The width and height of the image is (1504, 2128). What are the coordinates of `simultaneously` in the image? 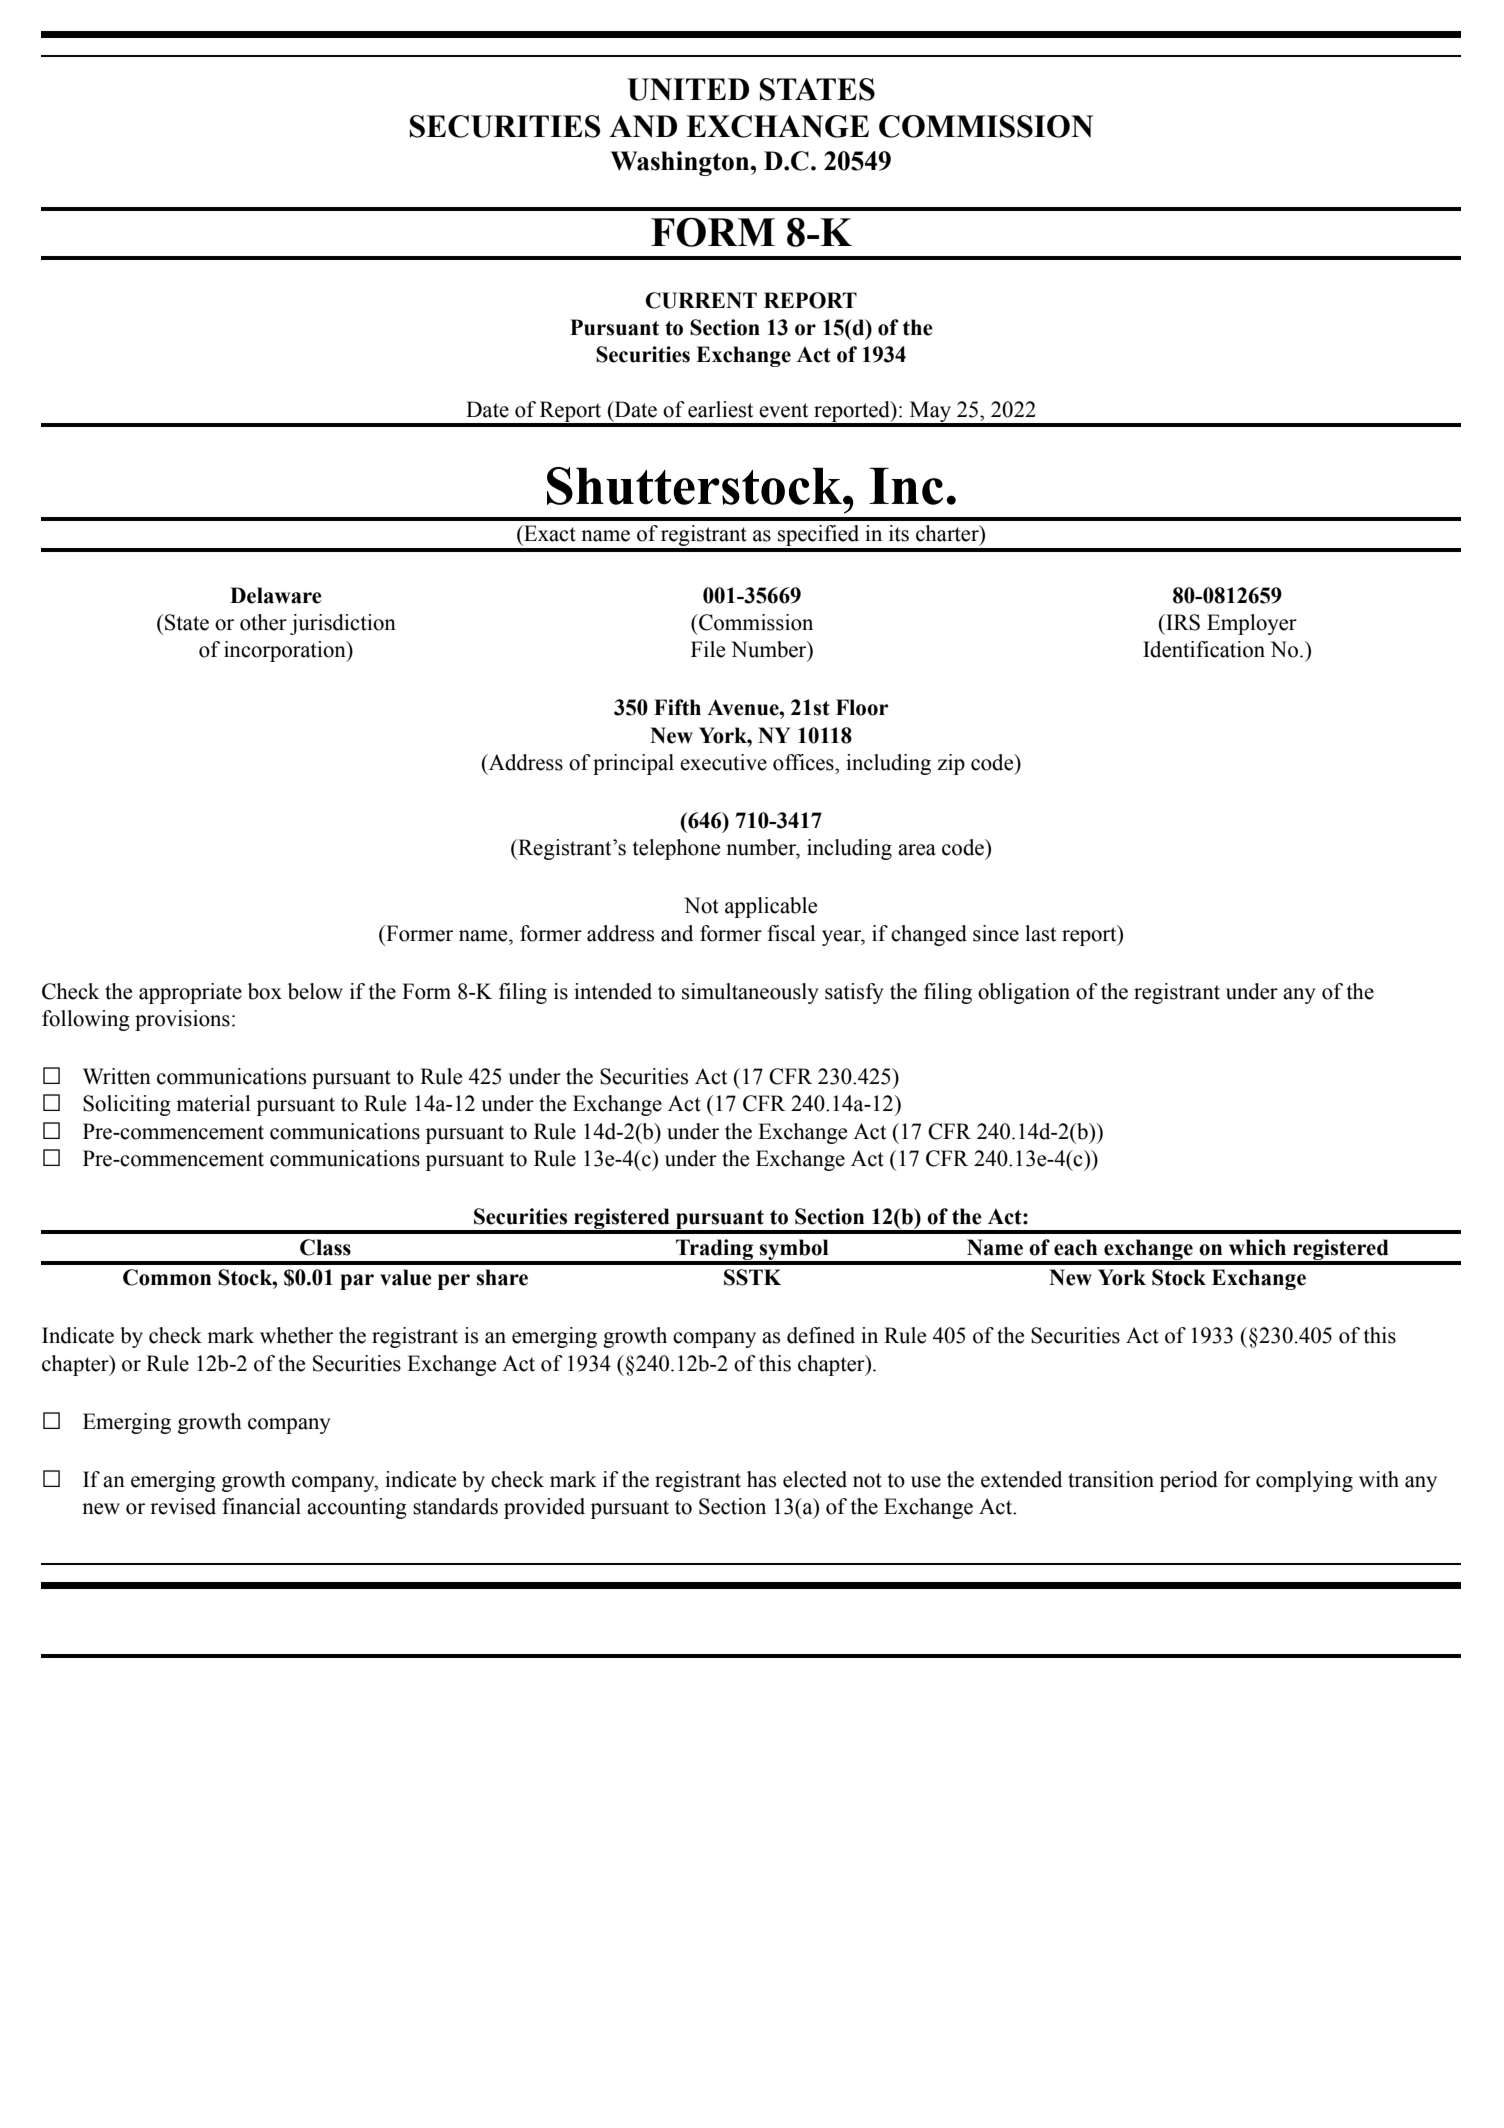 It's located at (750, 993).
